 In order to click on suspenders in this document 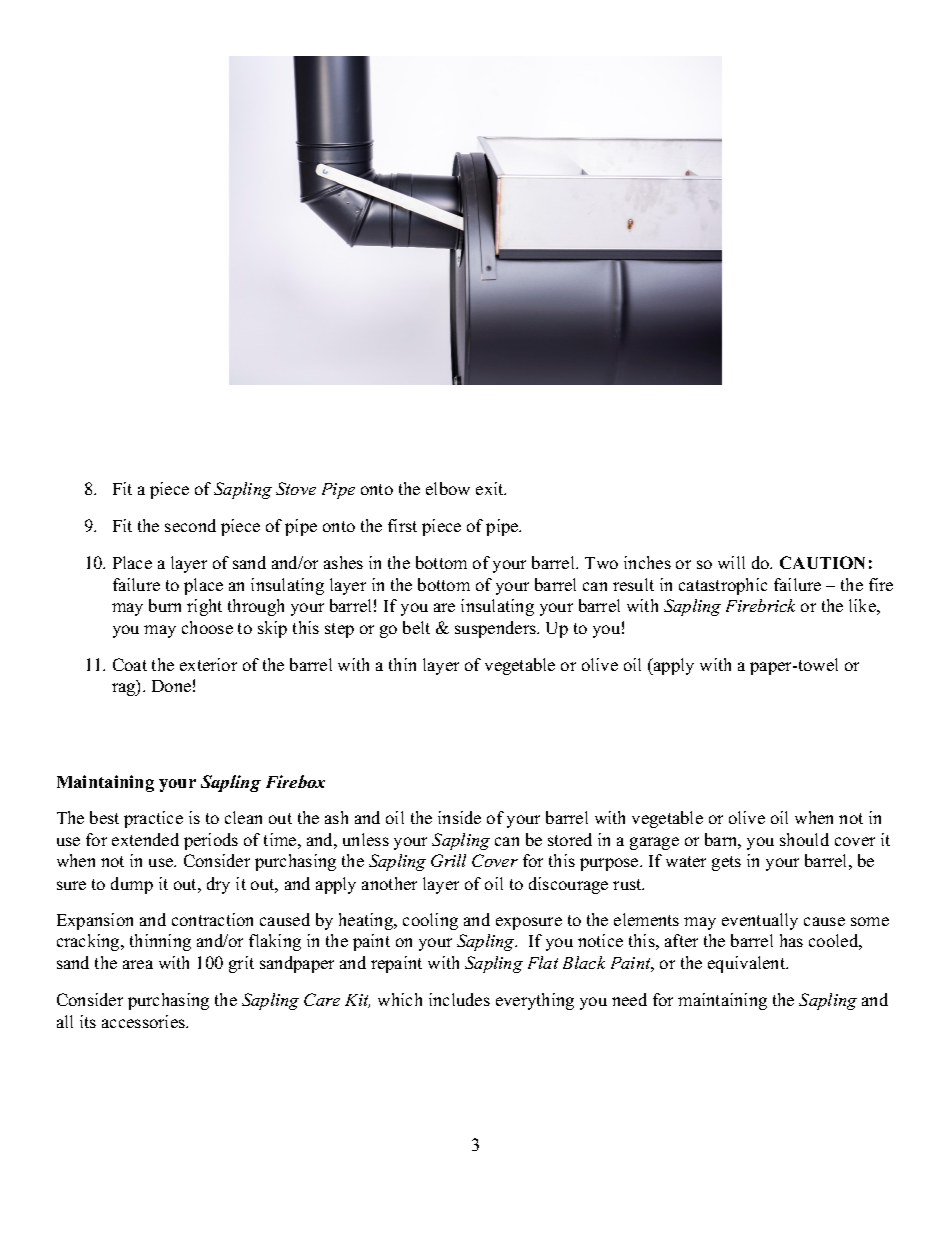, I will do `click(496, 629)`.
